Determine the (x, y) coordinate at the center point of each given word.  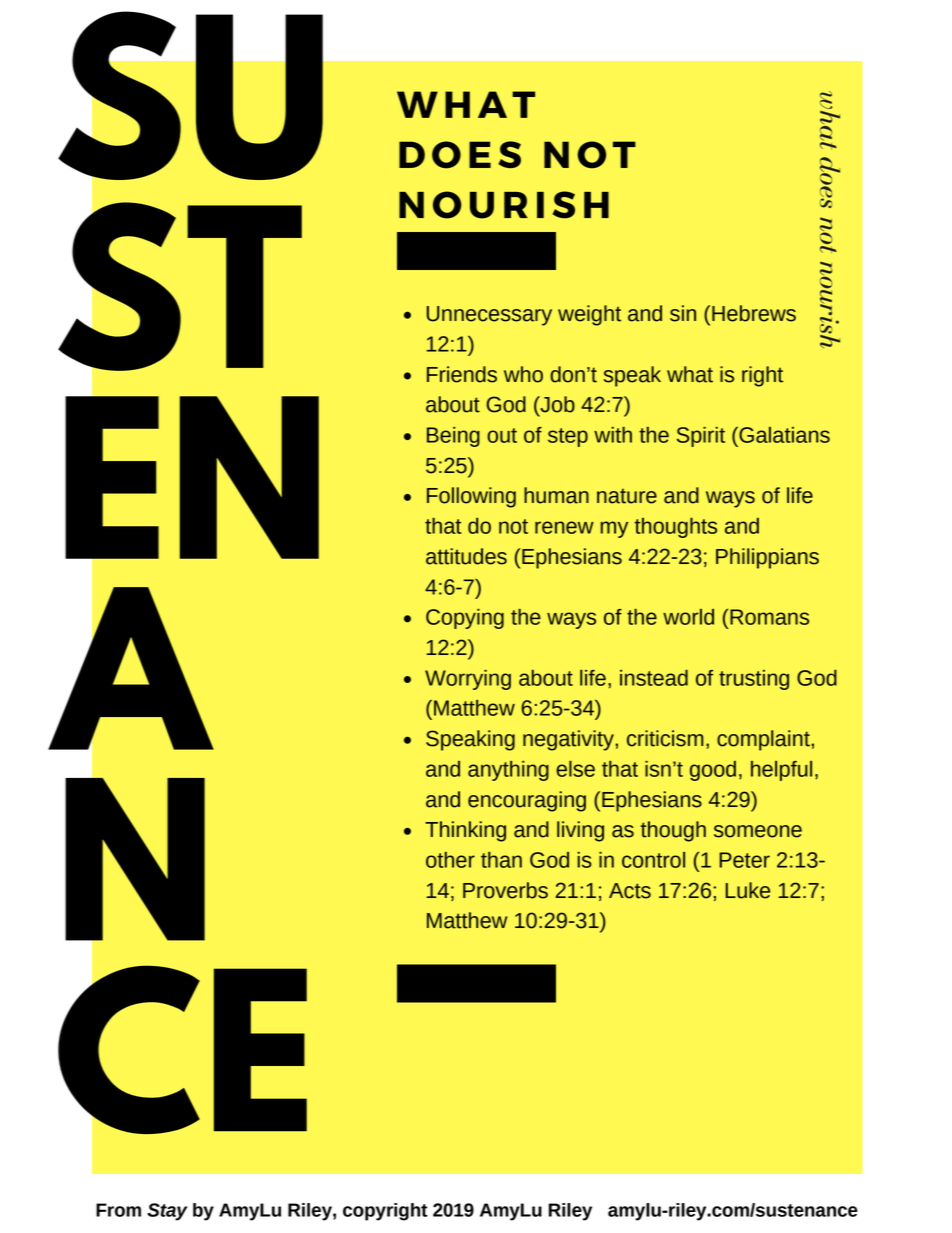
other (450, 860)
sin (683, 313)
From (118, 1210)
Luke (747, 890)
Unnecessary (489, 316)
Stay (167, 1212)
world (688, 617)
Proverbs (505, 890)
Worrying (468, 680)
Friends (462, 374)
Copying (465, 619)
